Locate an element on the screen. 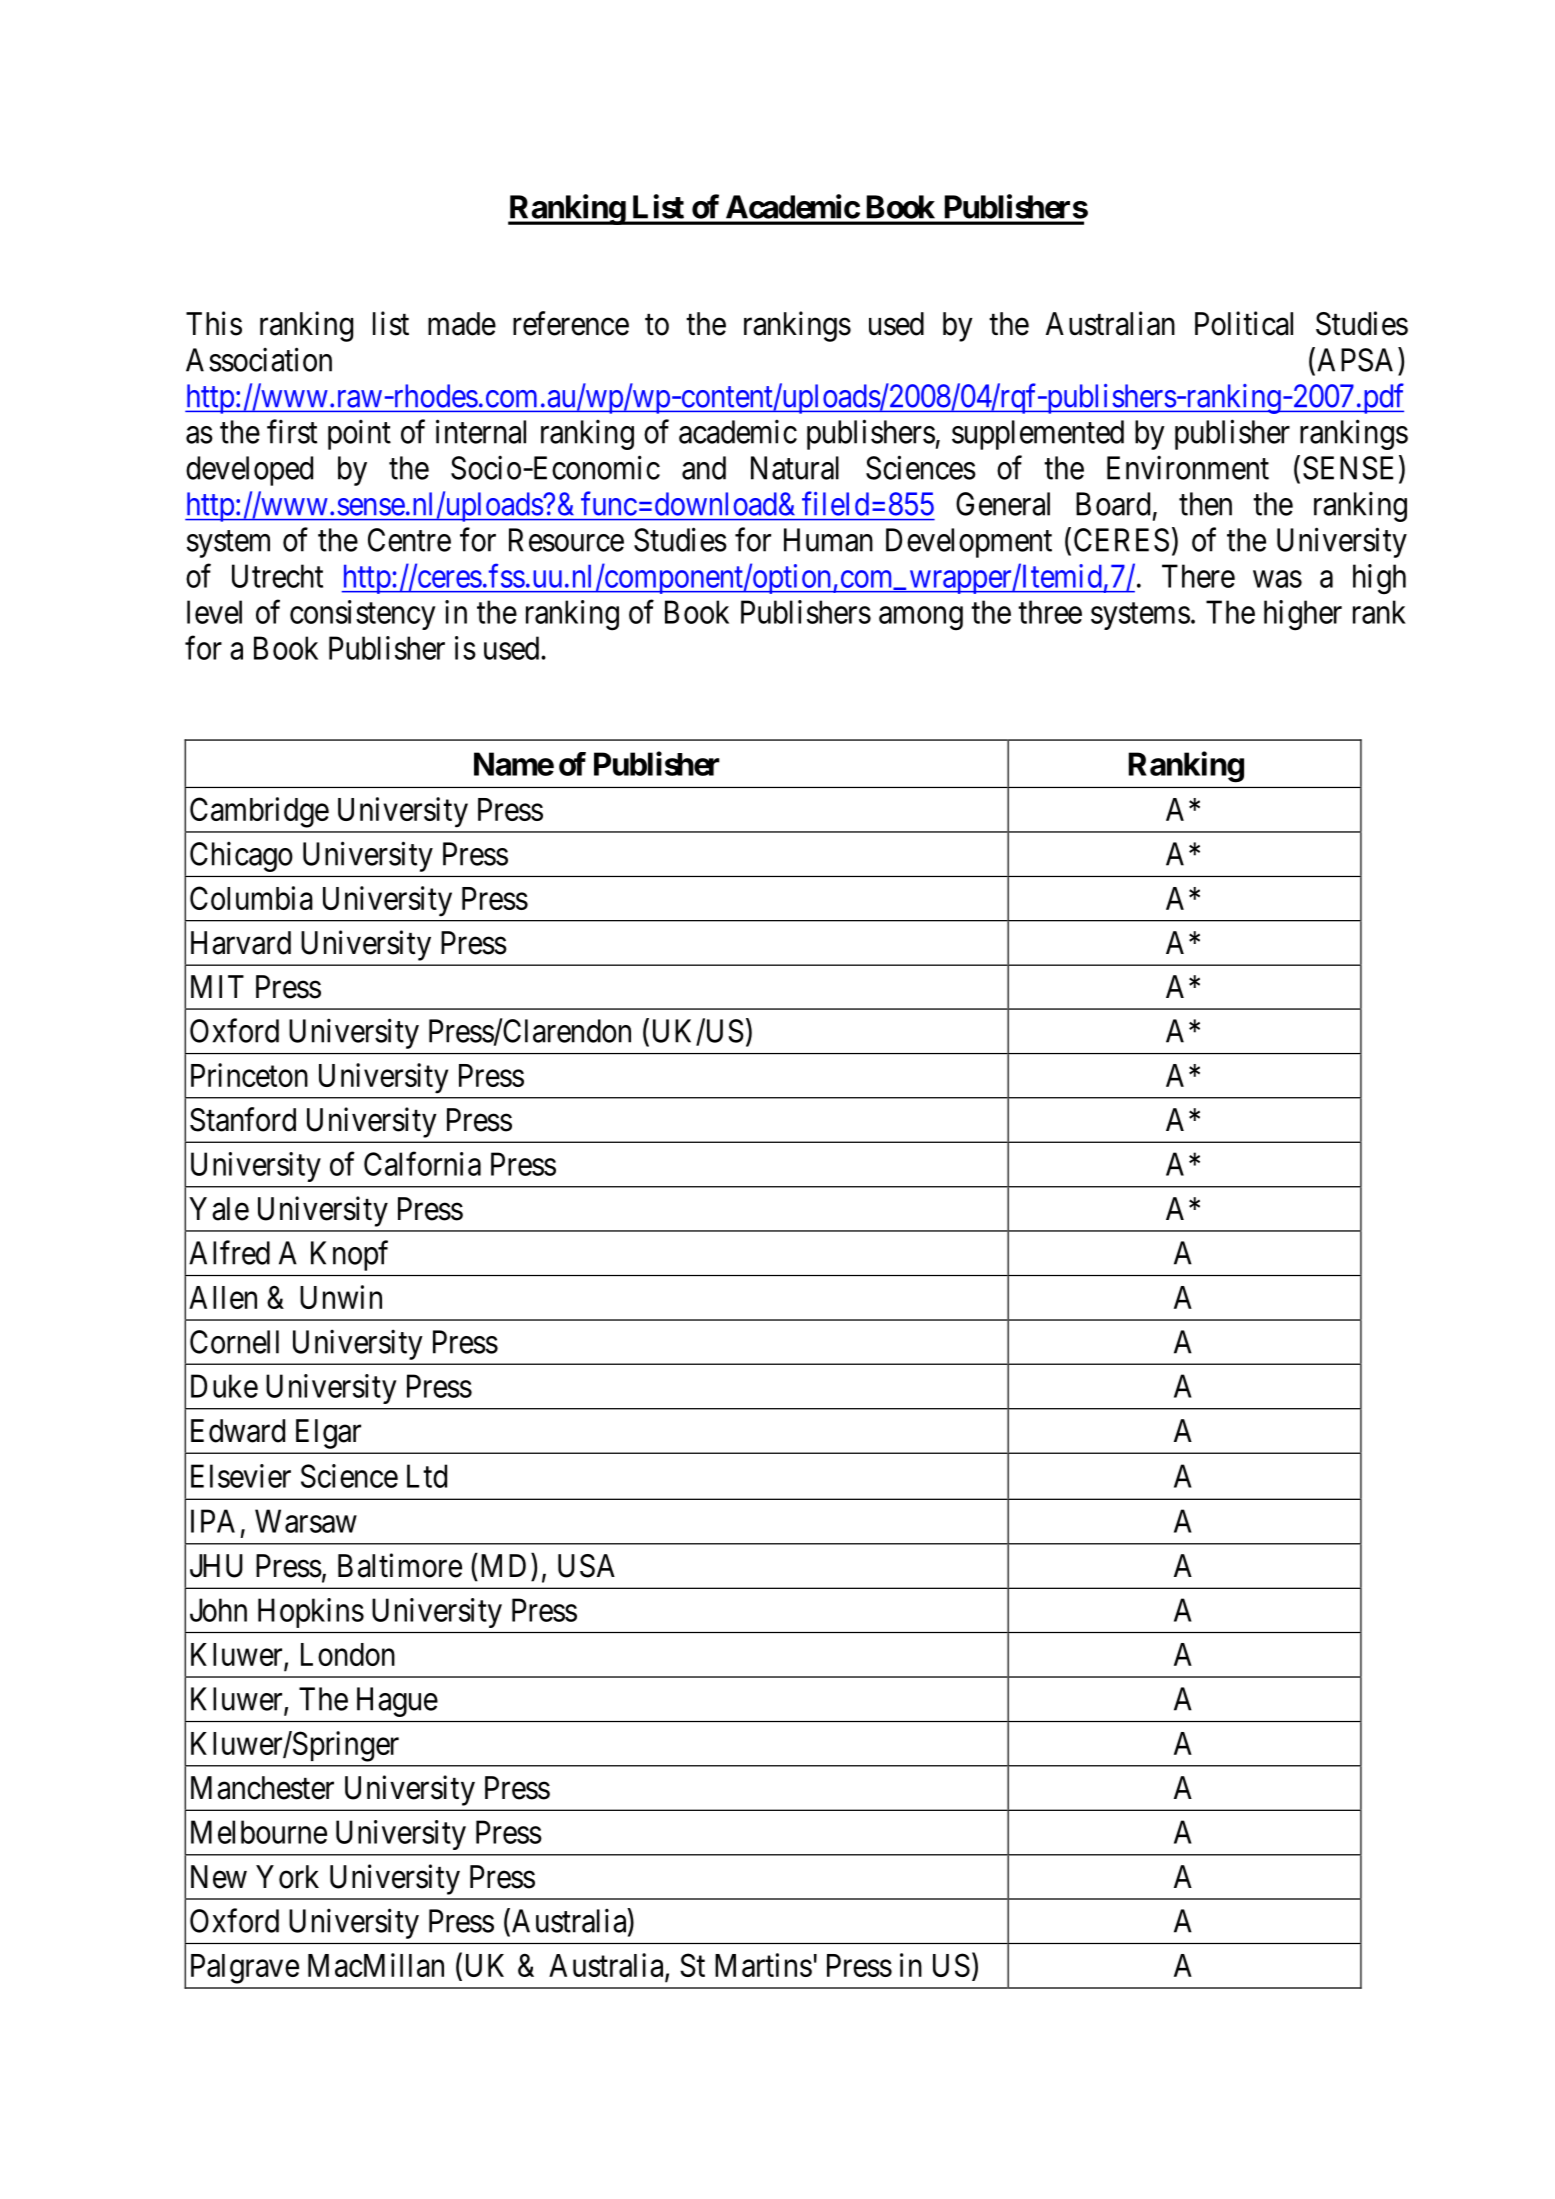  York is located at coordinates (287, 1877).
